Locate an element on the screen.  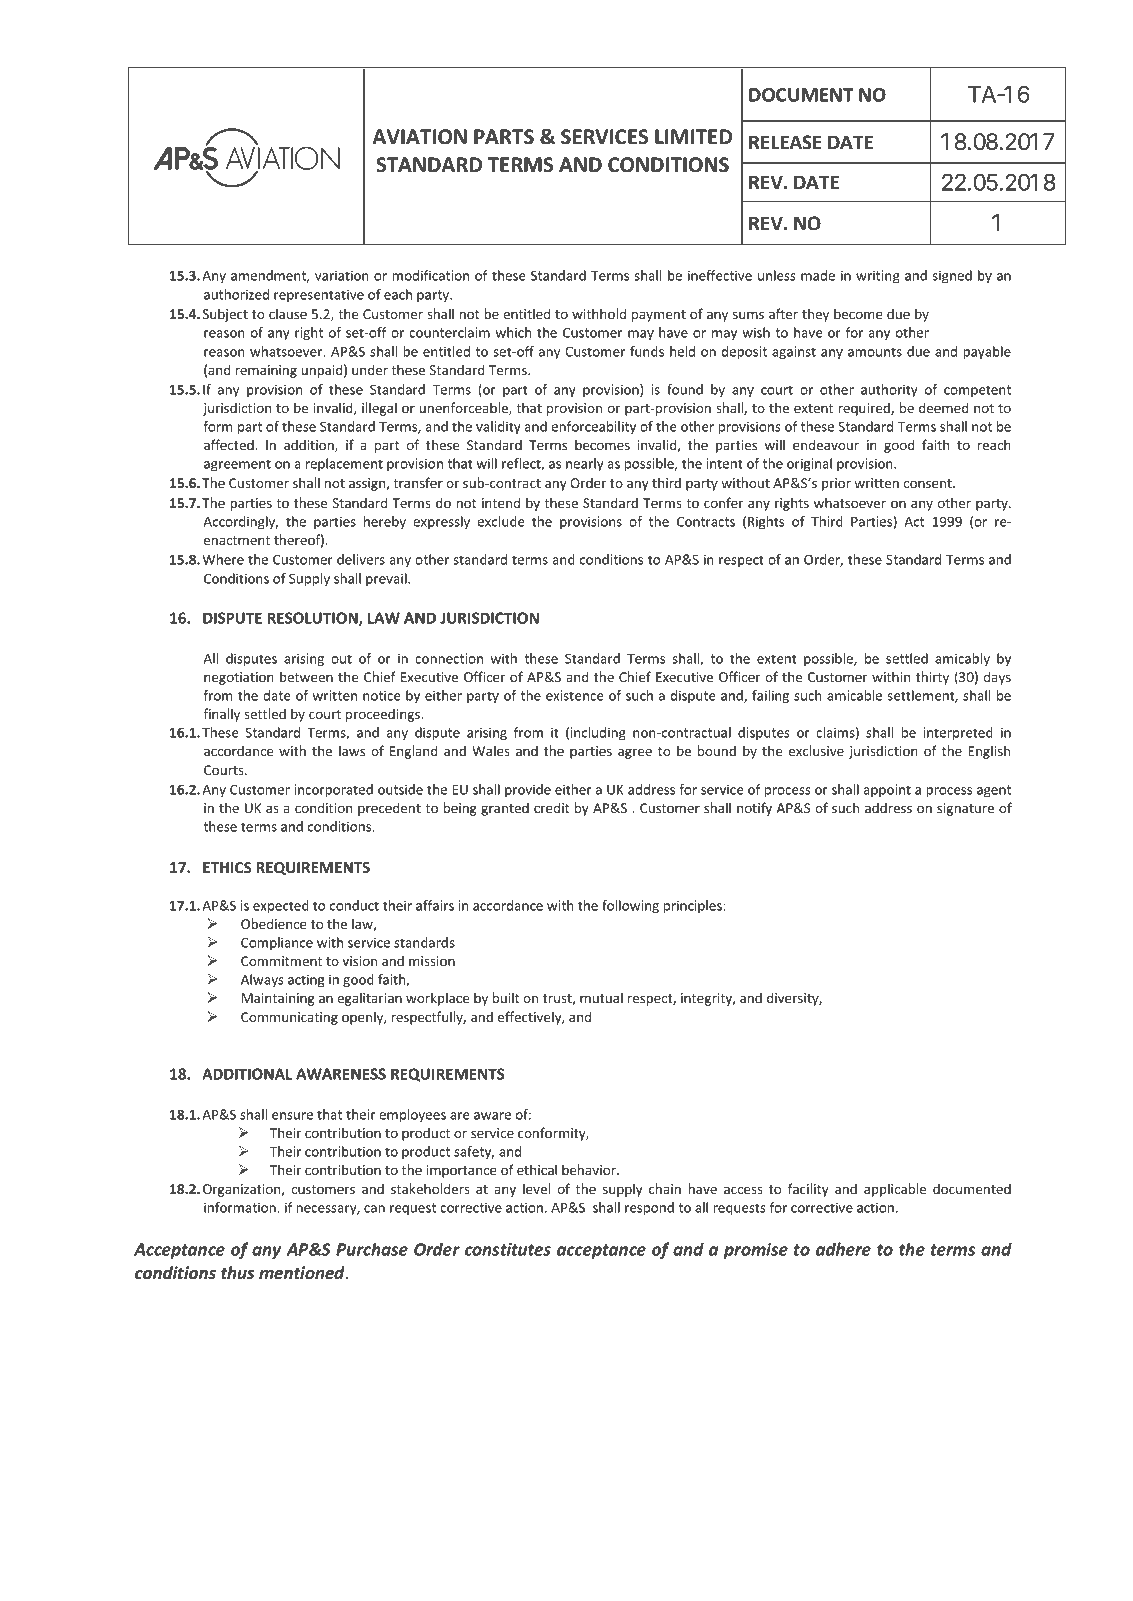
AVIATION is located at coordinates (420, 137).
